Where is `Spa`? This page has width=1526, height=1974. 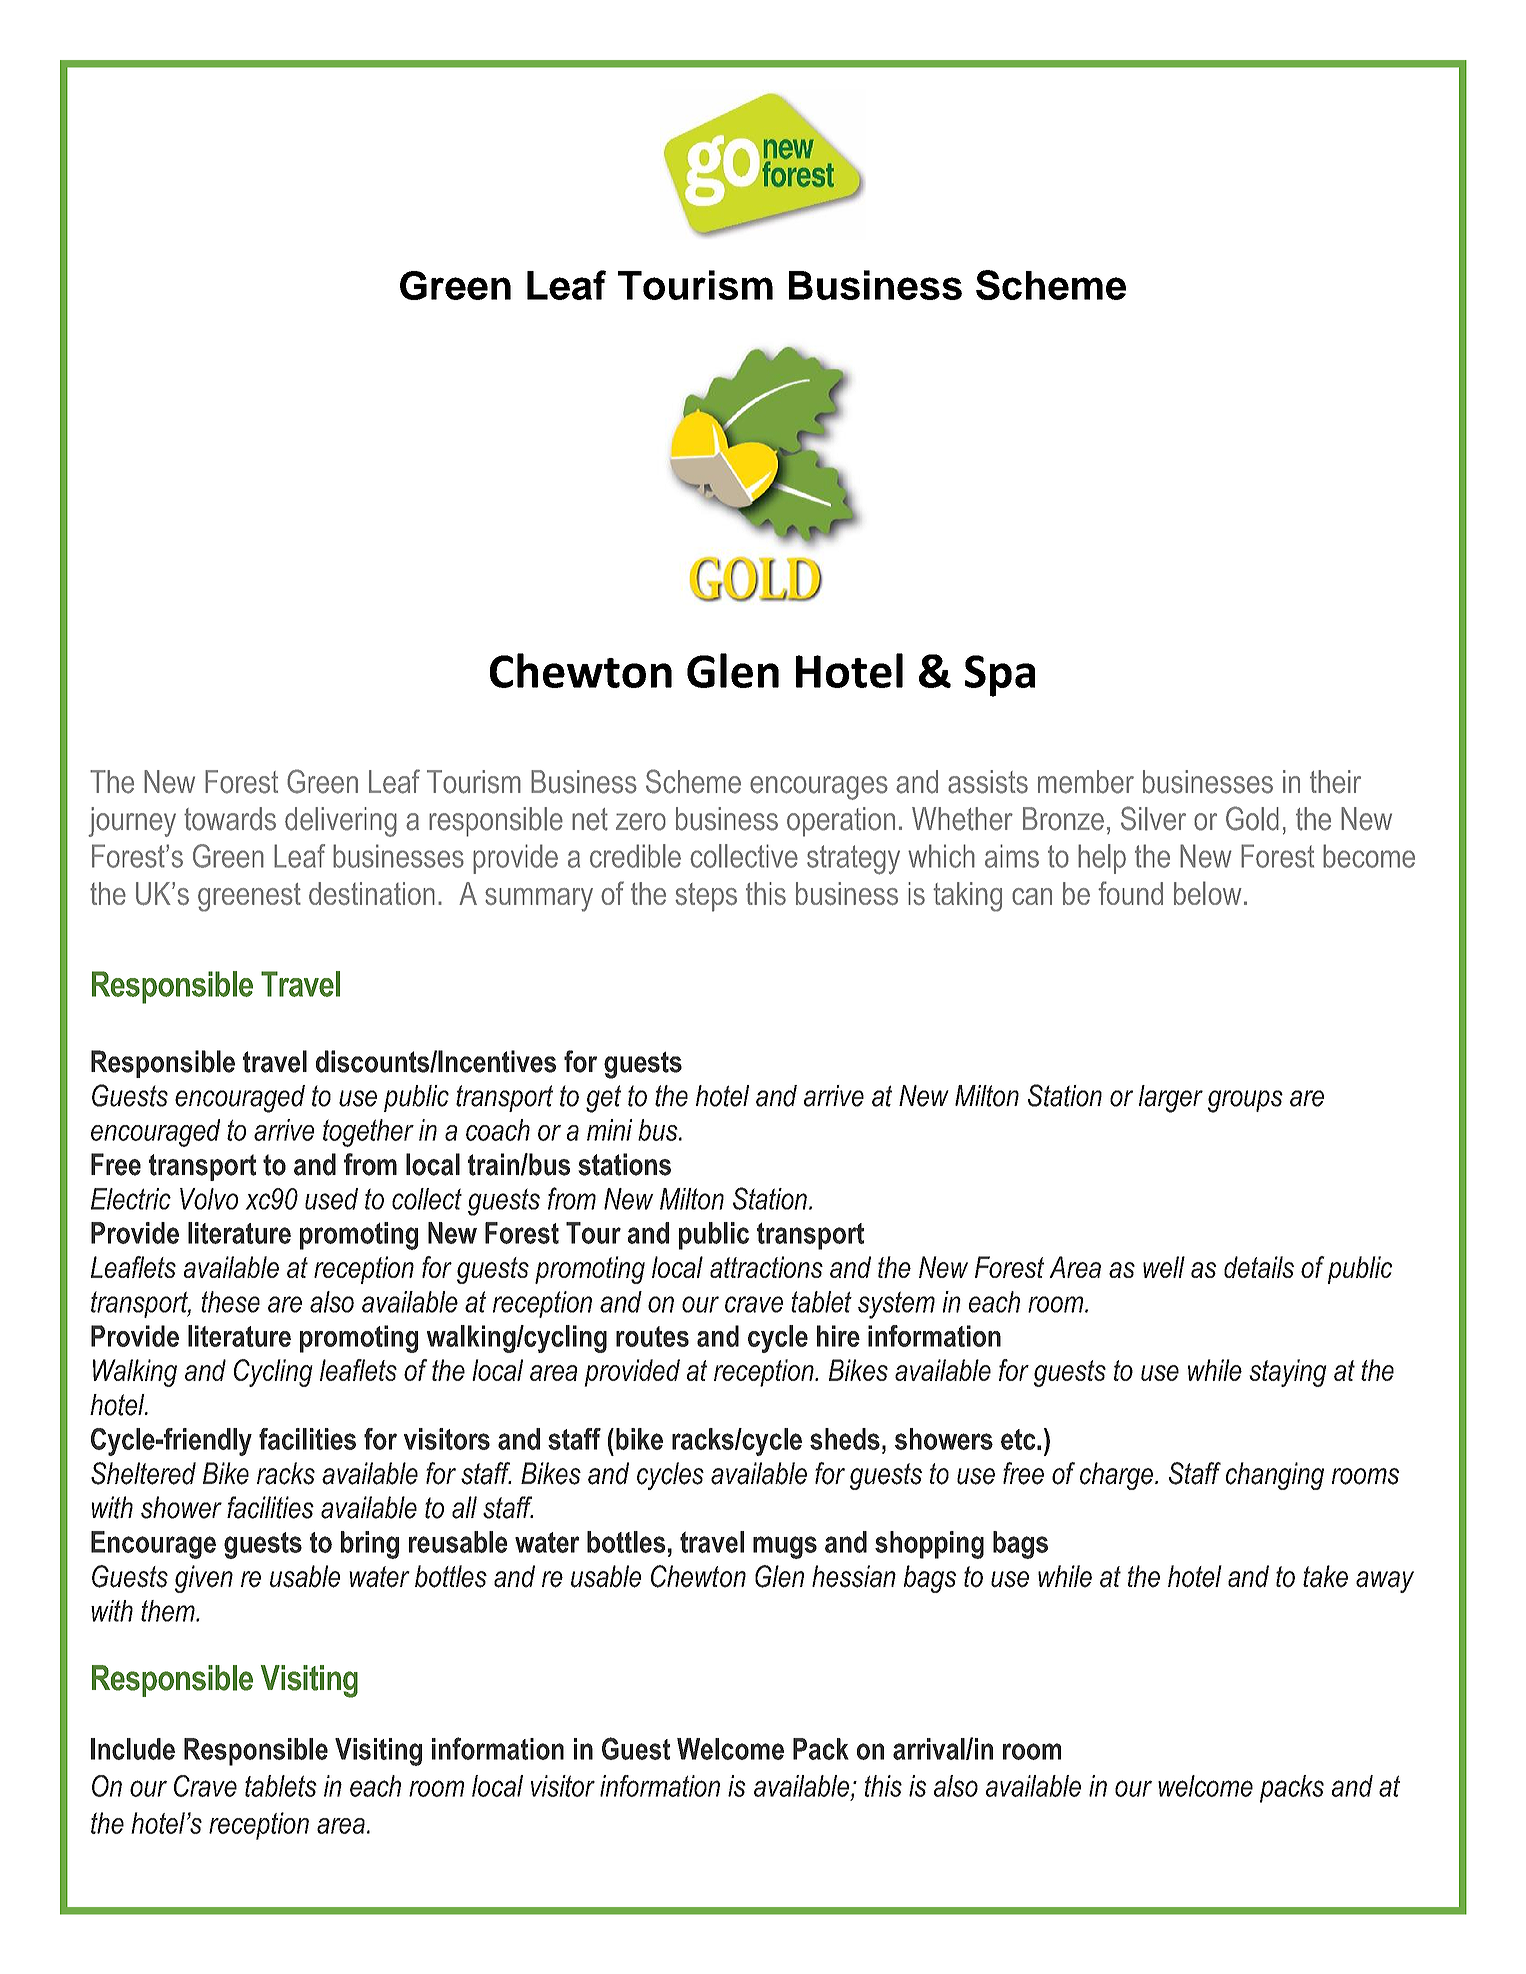 Spa is located at coordinates (1000, 676).
